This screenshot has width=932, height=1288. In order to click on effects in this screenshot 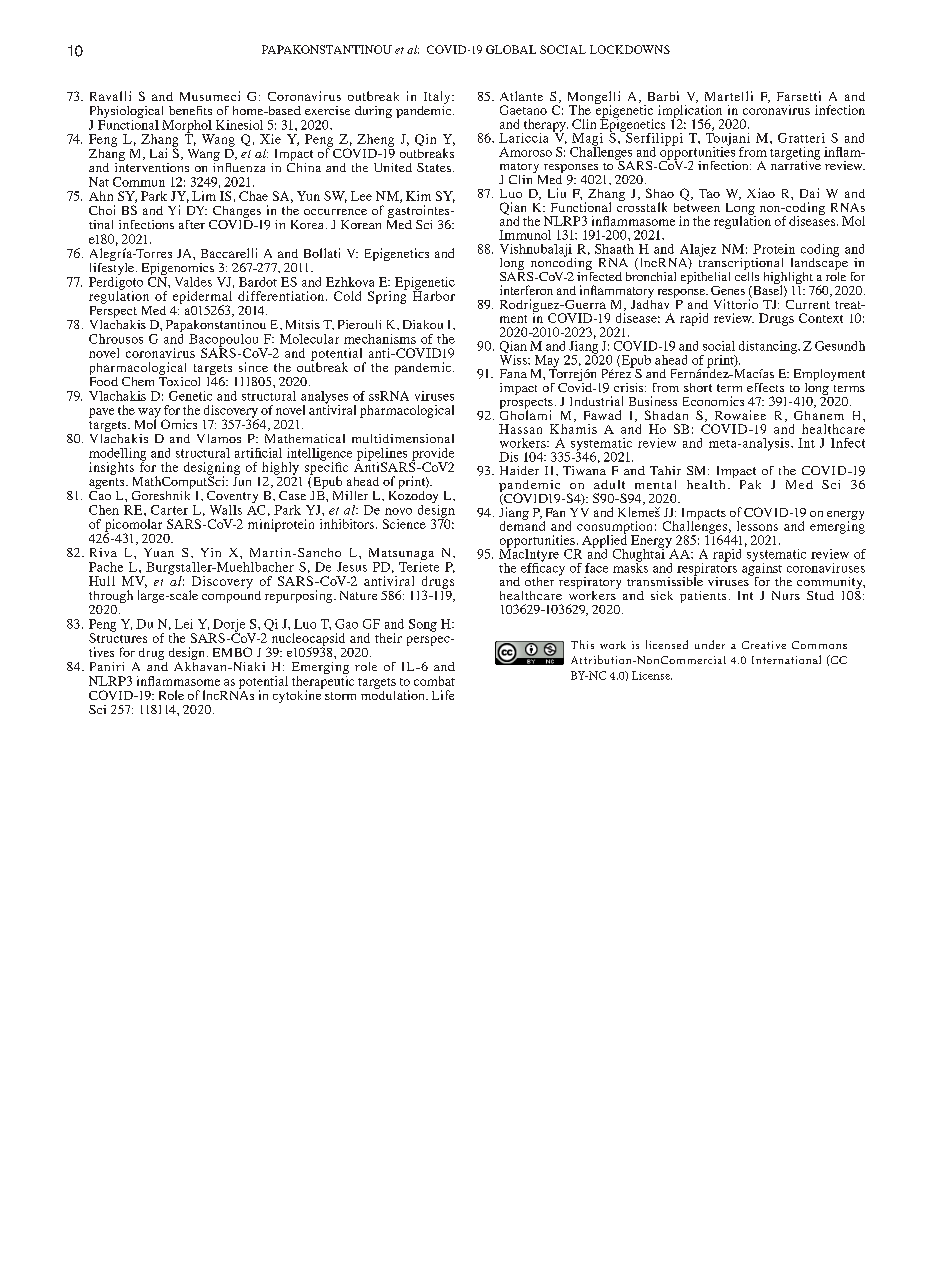, I will do `click(765, 387)`.
